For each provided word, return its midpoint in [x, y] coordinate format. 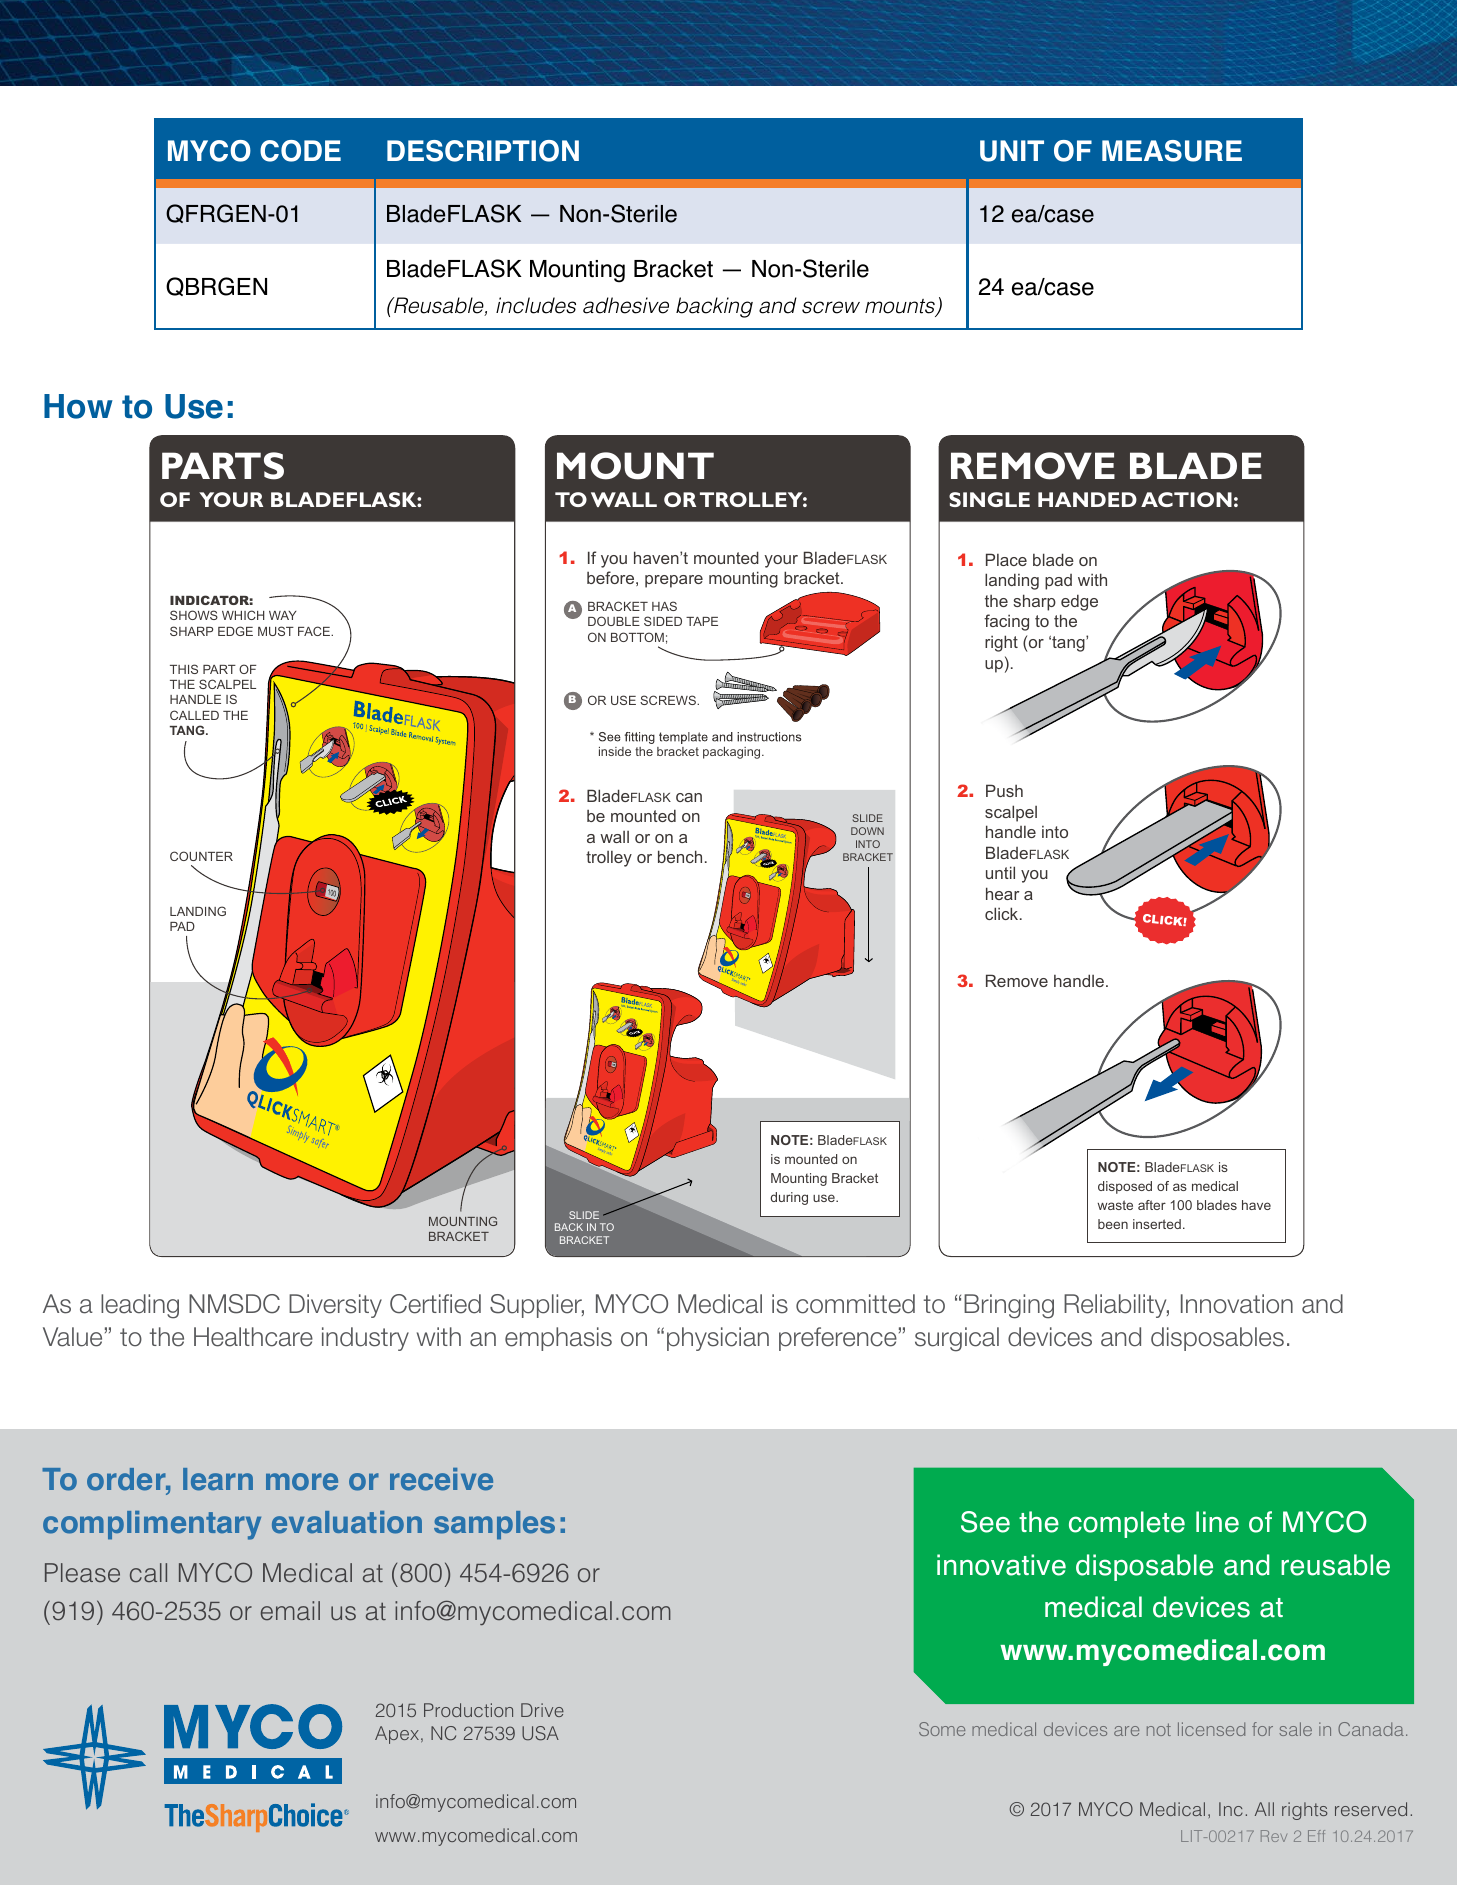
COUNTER [201, 856]
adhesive [626, 305]
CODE [300, 151]
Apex [398, 1735]
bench [680, 856]
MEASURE [1172, 151]
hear [1002, 893]
